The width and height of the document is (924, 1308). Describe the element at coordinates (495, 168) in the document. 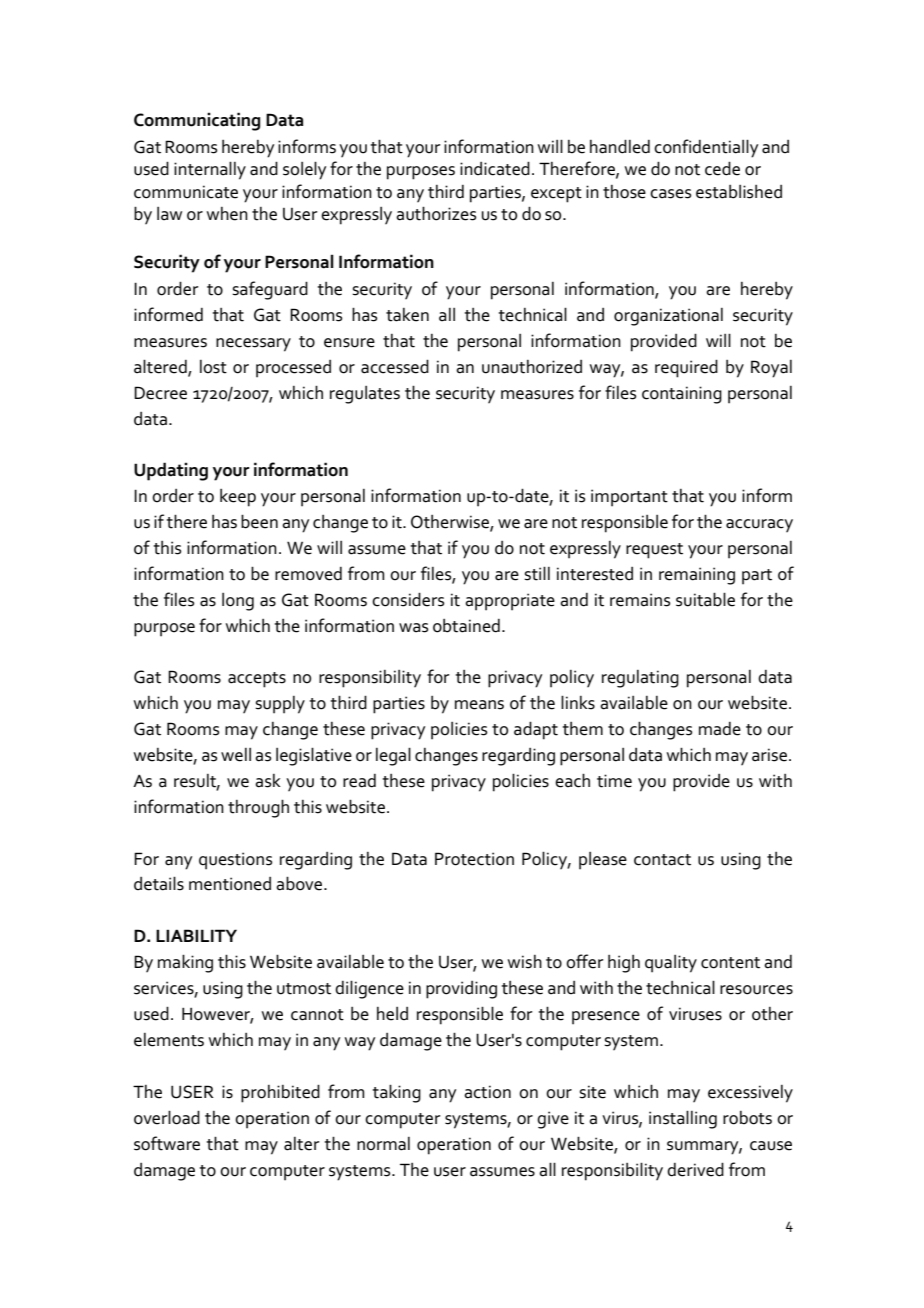

I see `indicated` at that location.
